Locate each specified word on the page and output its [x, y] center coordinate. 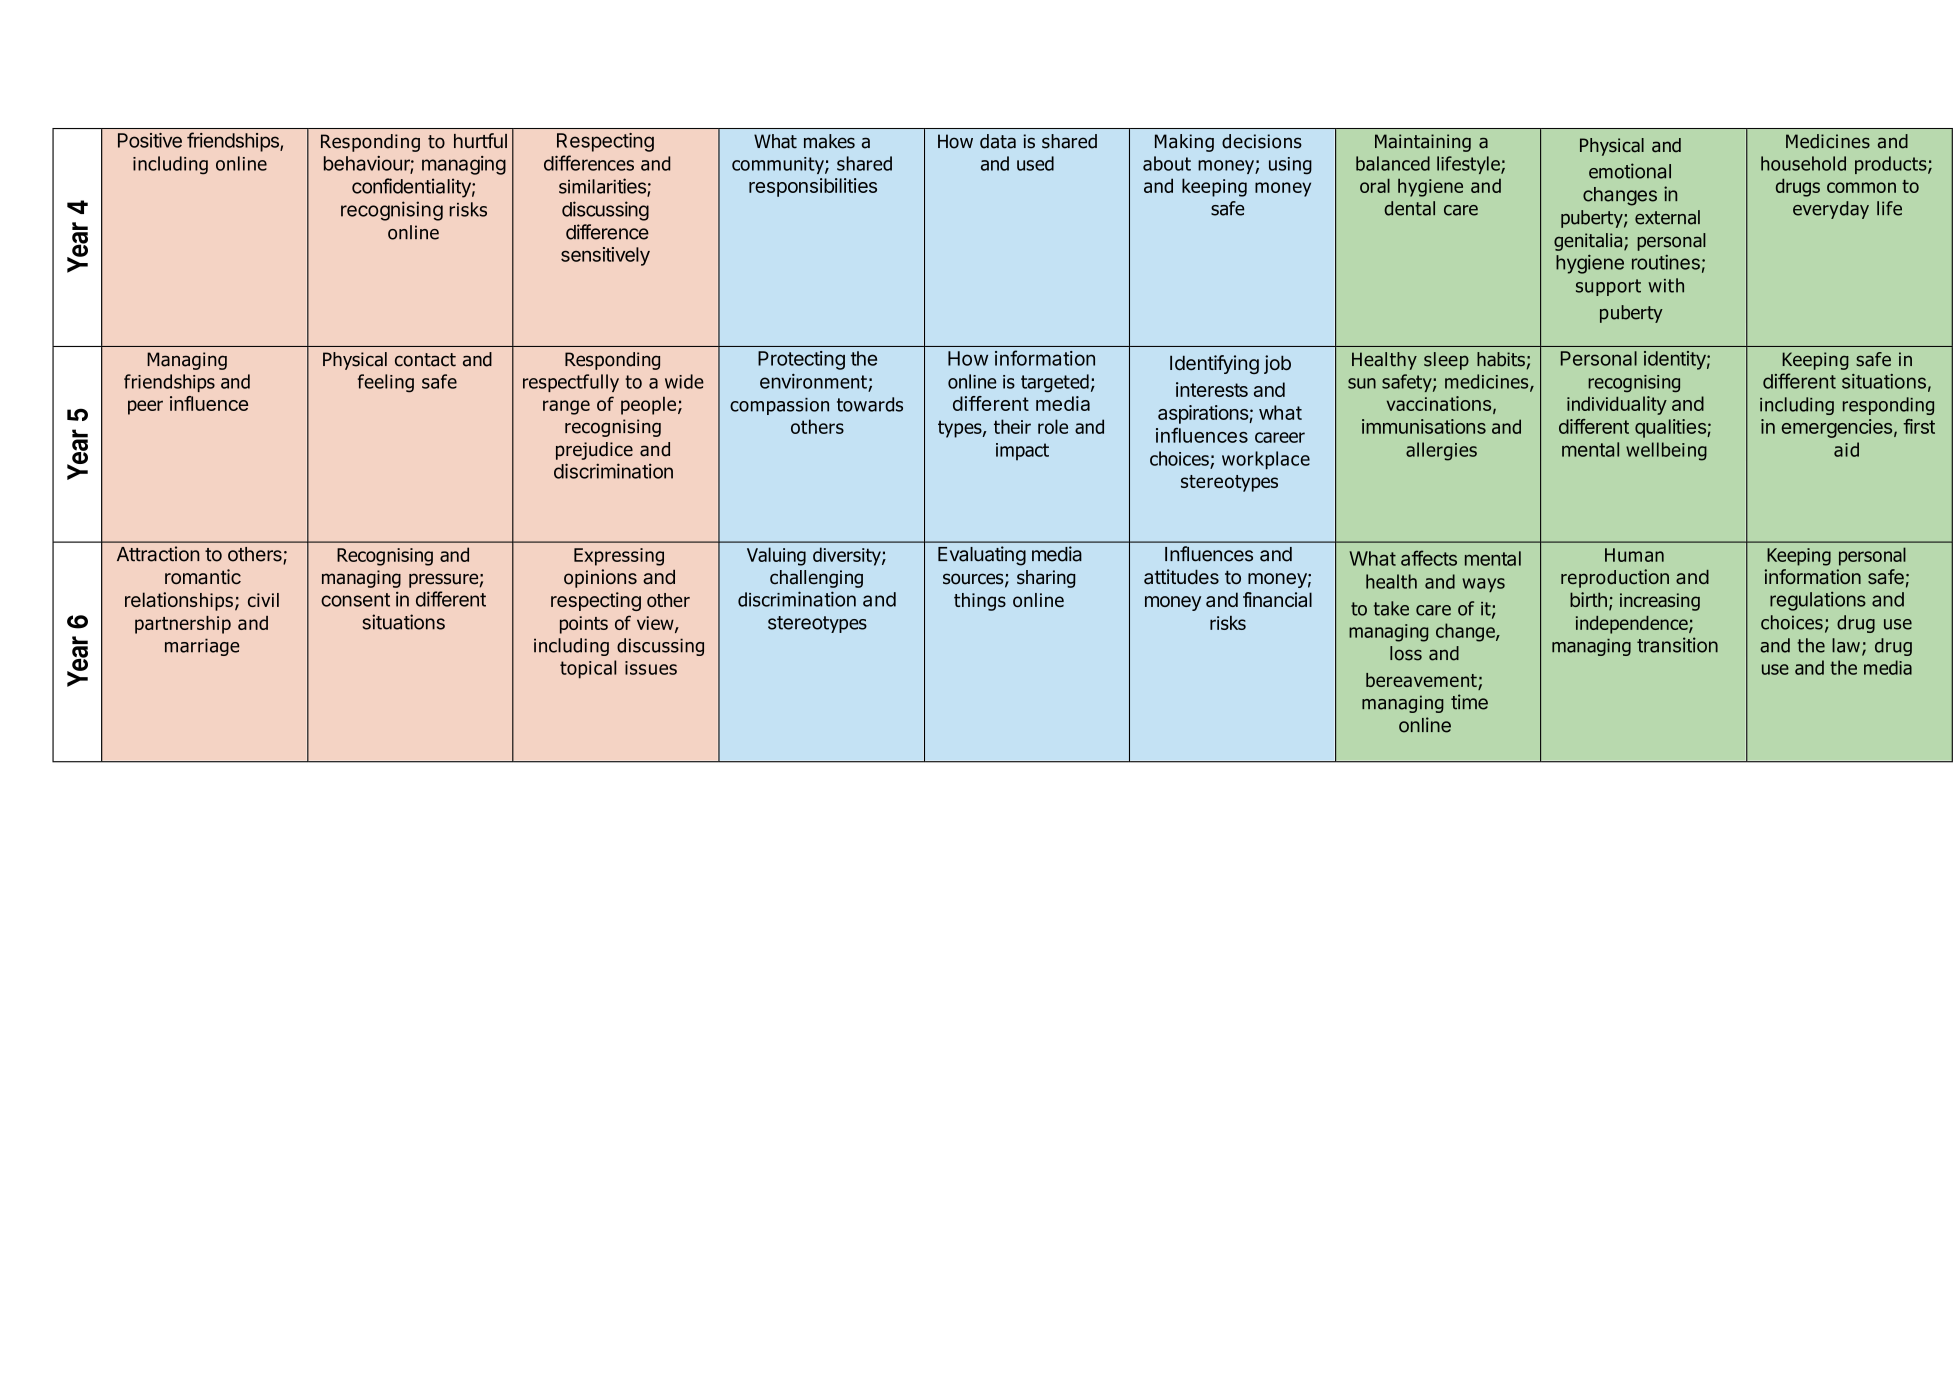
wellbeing [1666, 451]
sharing [1046, 579]
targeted [1055, 383]
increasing [1660, 602]
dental [1409, 208]
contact [425, 360]
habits [1501, 359]
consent [355, 600]
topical [588, 669]
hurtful [480, 140]
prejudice [594, 451]
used [1035, 163]
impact [1022, 452]
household [1803, 163]
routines [1666, 262]
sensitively [605, 256]
